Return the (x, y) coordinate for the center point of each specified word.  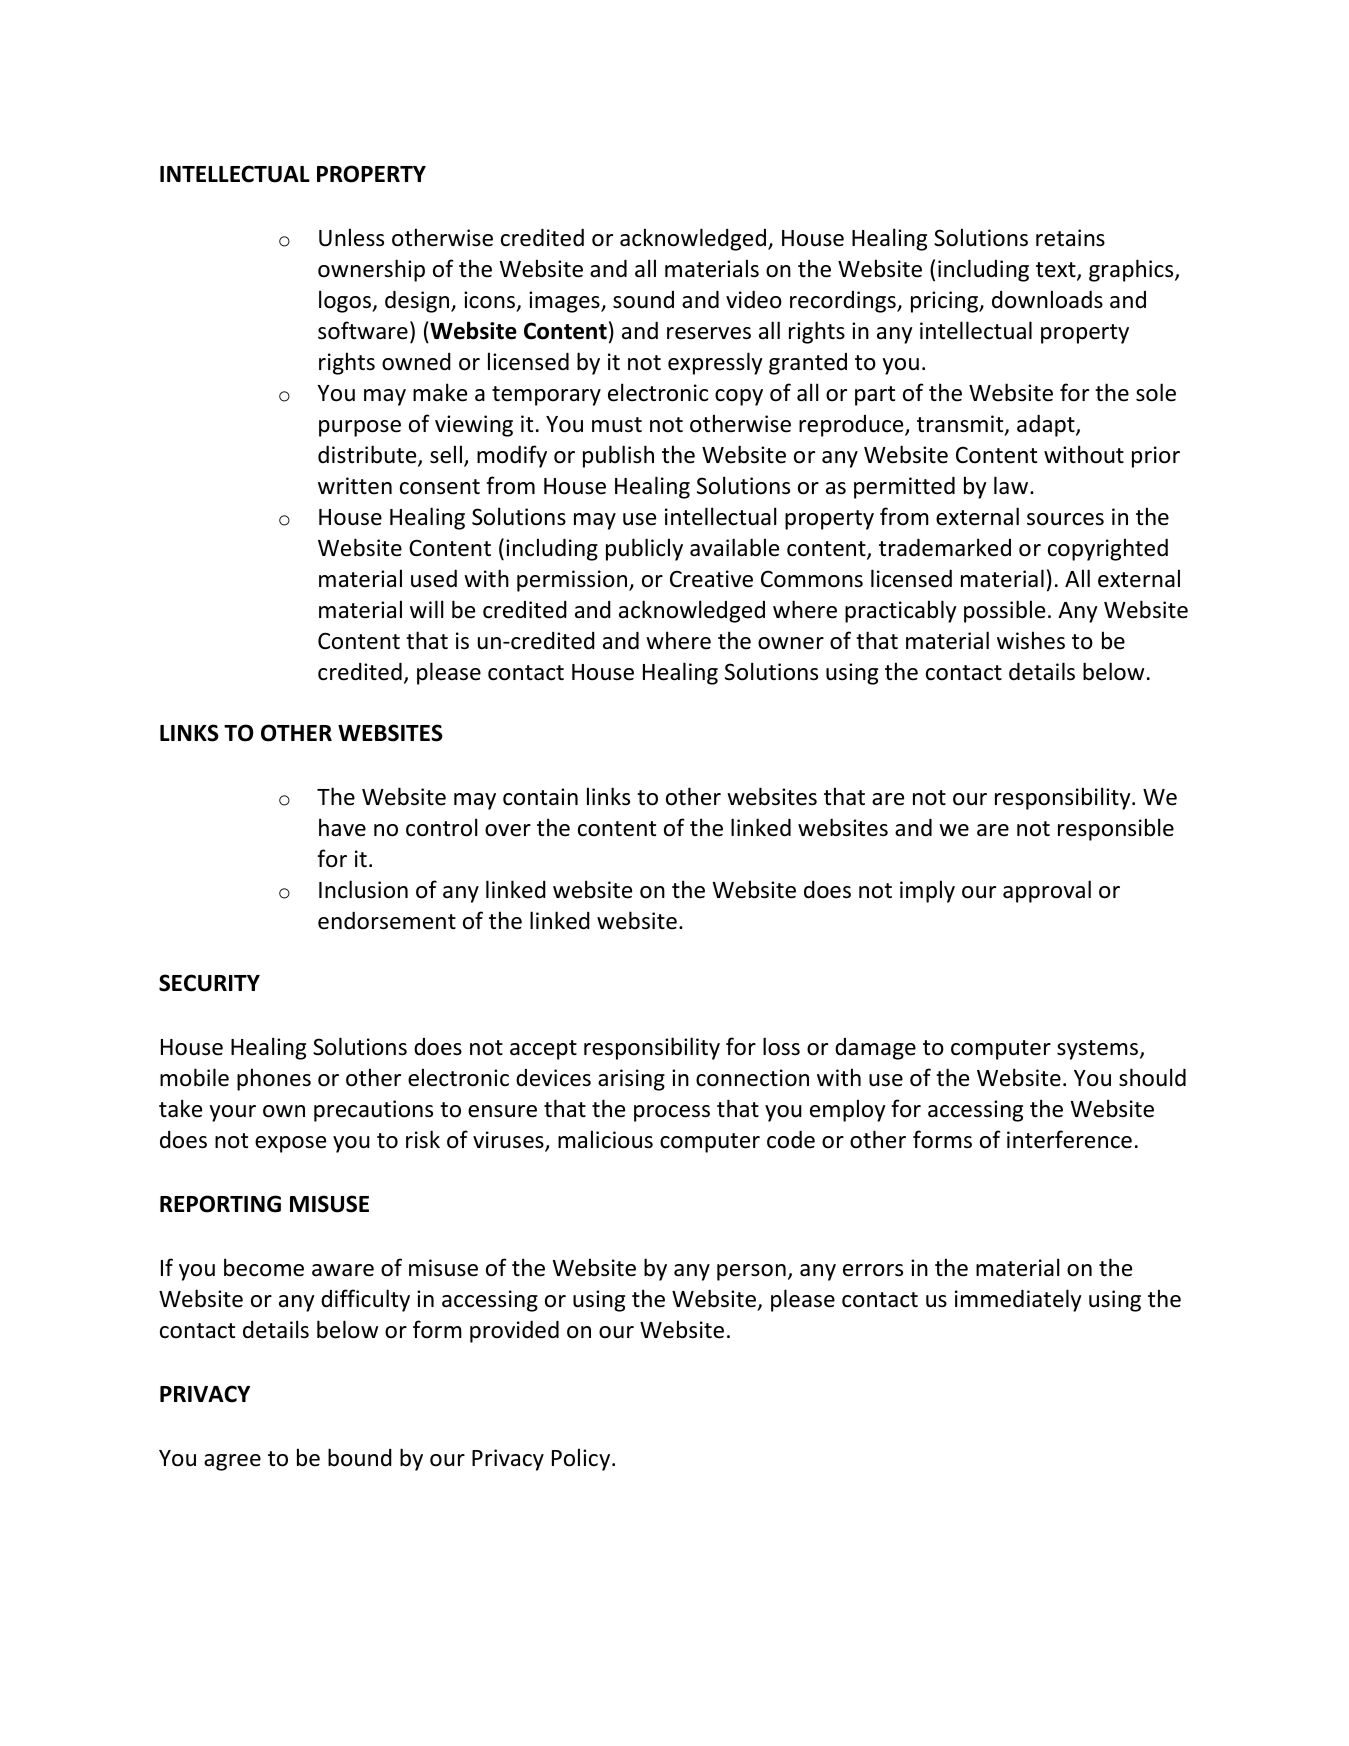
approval (1047, 891)
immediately (1018, 1300)
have (342, 827)
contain (540, 797)
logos (346, 301)
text (1057, 271)
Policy (582, 1459)
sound (643, 300)
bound (360, 1457)
